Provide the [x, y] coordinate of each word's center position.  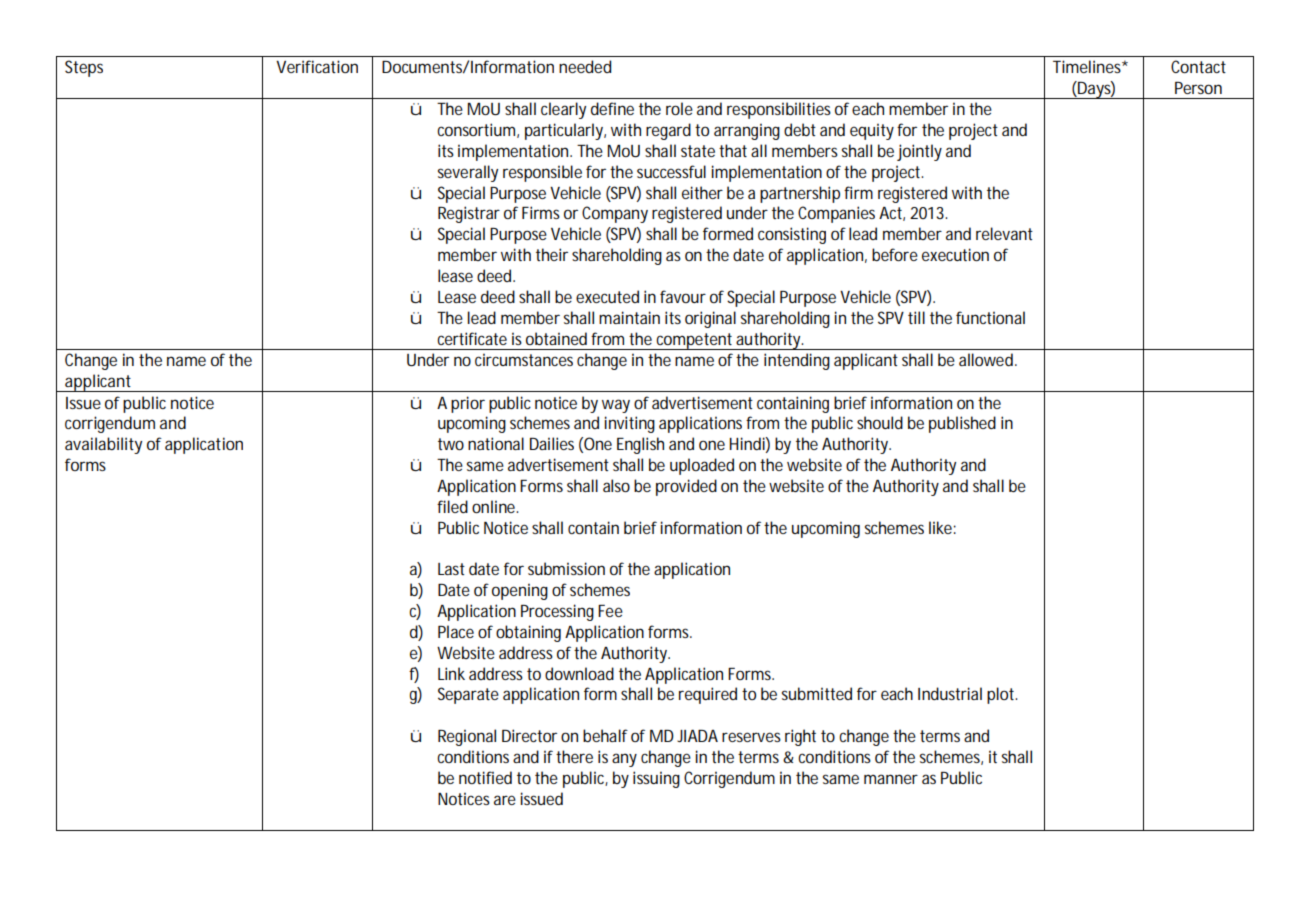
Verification [317, 66]
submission [566, 568]
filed [452, 506]
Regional [467, 737]
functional [990, 317]
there [574, 756]
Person [1198, 88]
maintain [629, 317]
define [612, 108]
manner [891, 779]
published [962, 424]
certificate [472, 338]
